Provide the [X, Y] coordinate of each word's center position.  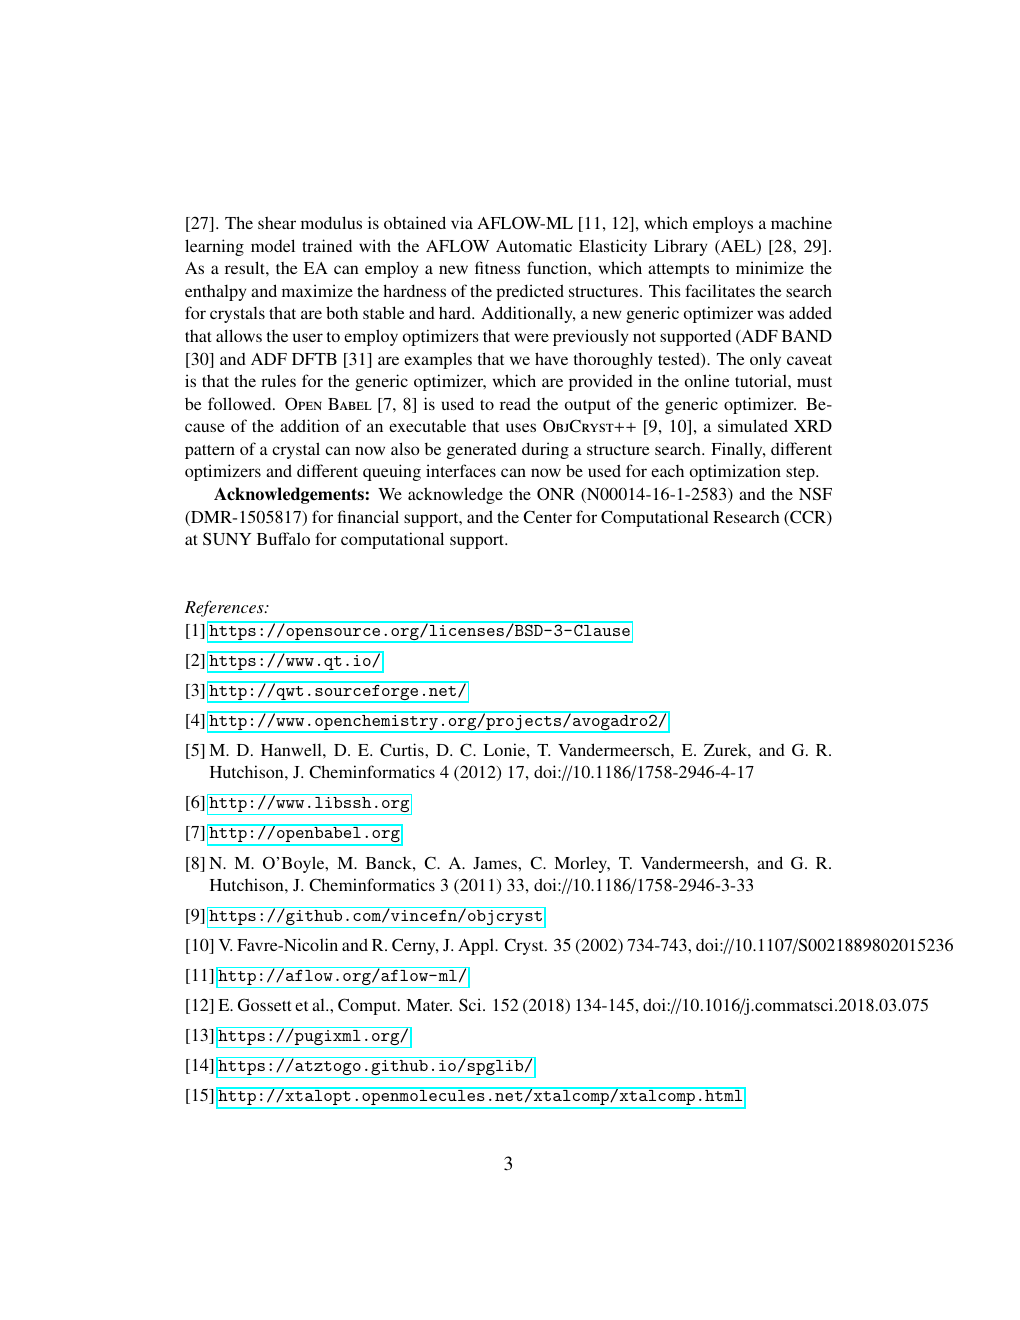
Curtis [403, 750]
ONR [556, 493]
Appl [477, 946]
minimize [770, 267]
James [496, 863]
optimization [735, 472]
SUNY [227, 539]
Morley [582, 864]
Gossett [265, 1005]
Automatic [534, 245]
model [273, 245]
